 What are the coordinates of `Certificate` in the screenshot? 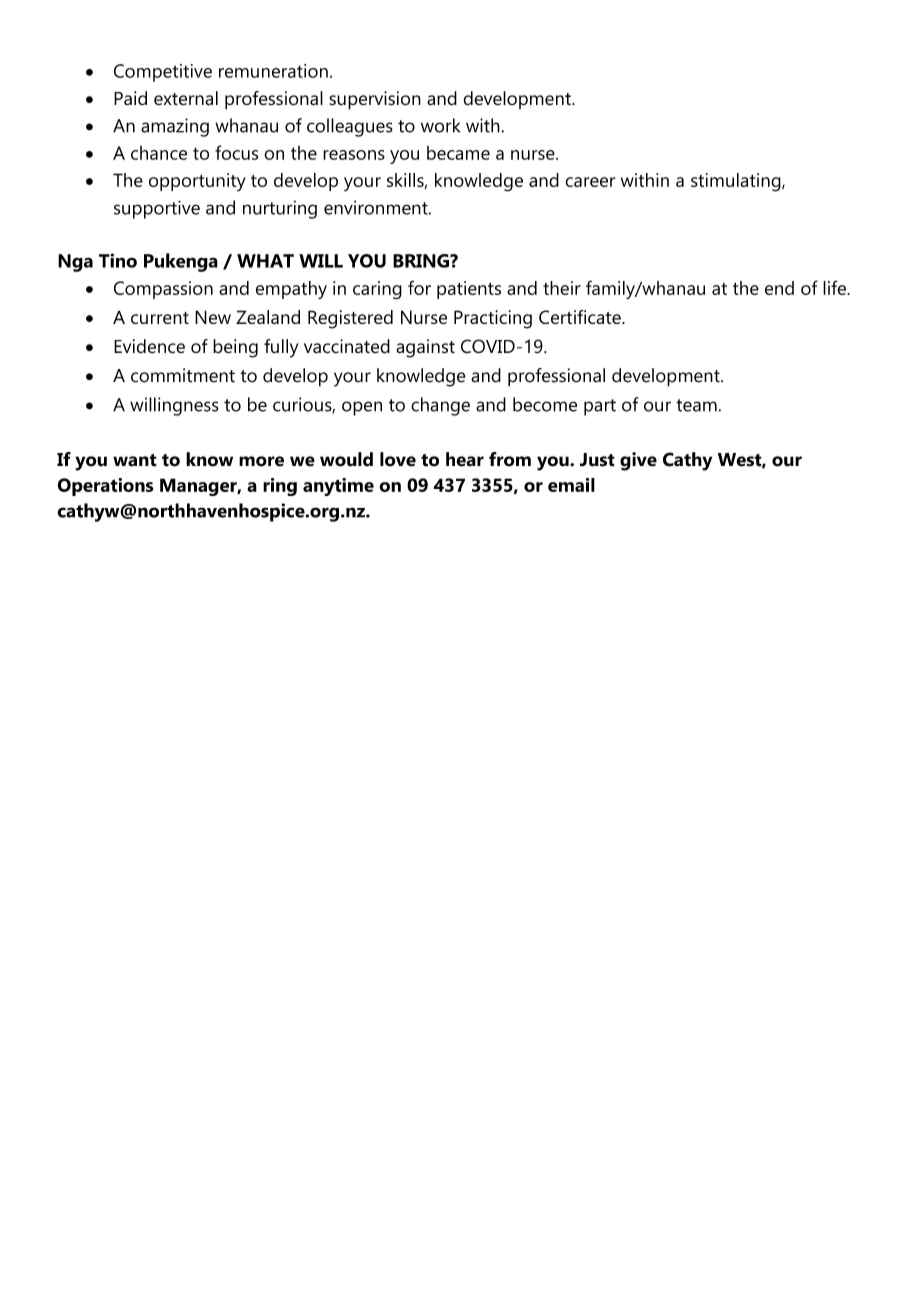 It's located at (581, 317).
